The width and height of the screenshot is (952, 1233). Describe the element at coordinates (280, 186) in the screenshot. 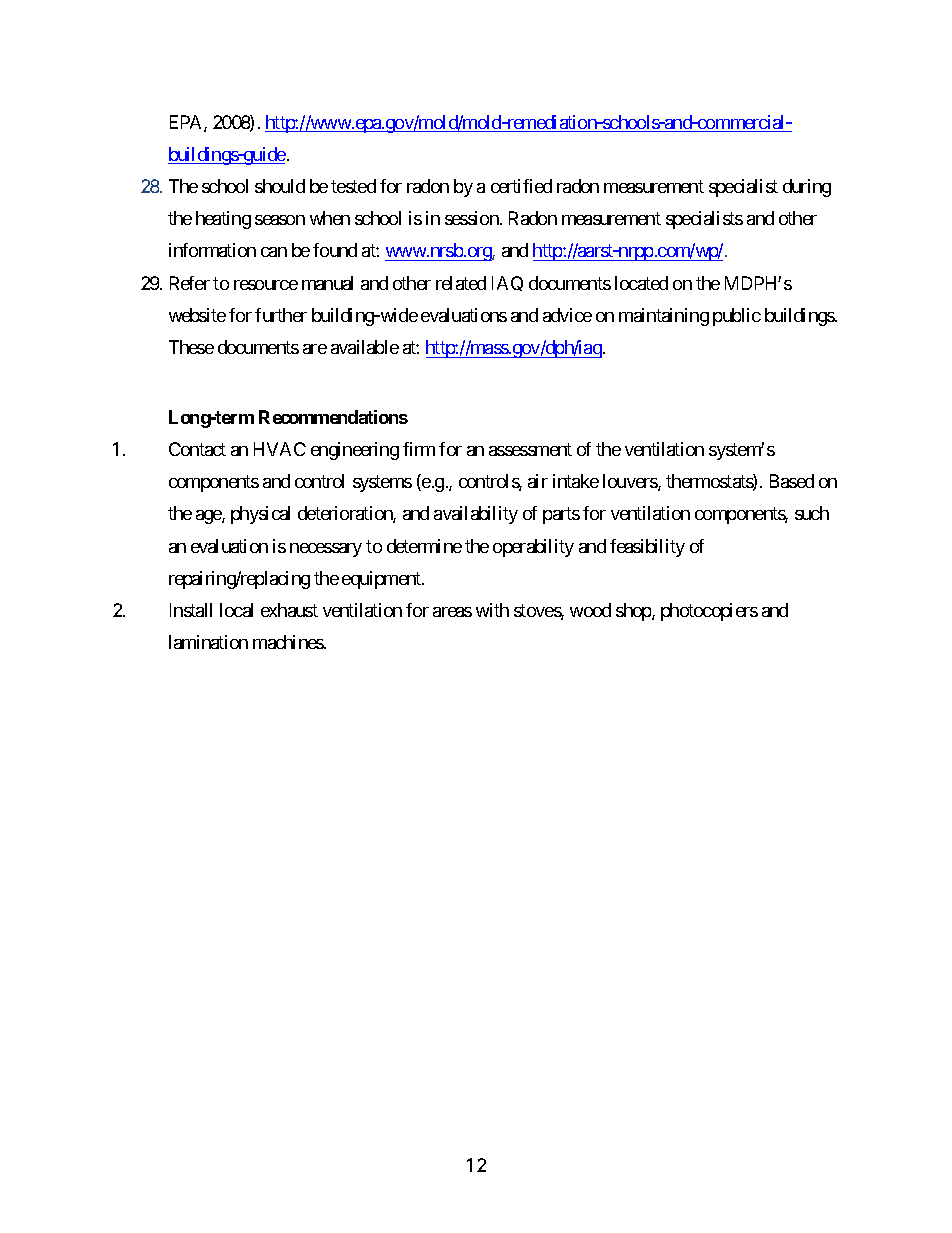

I see `should` at that location.
